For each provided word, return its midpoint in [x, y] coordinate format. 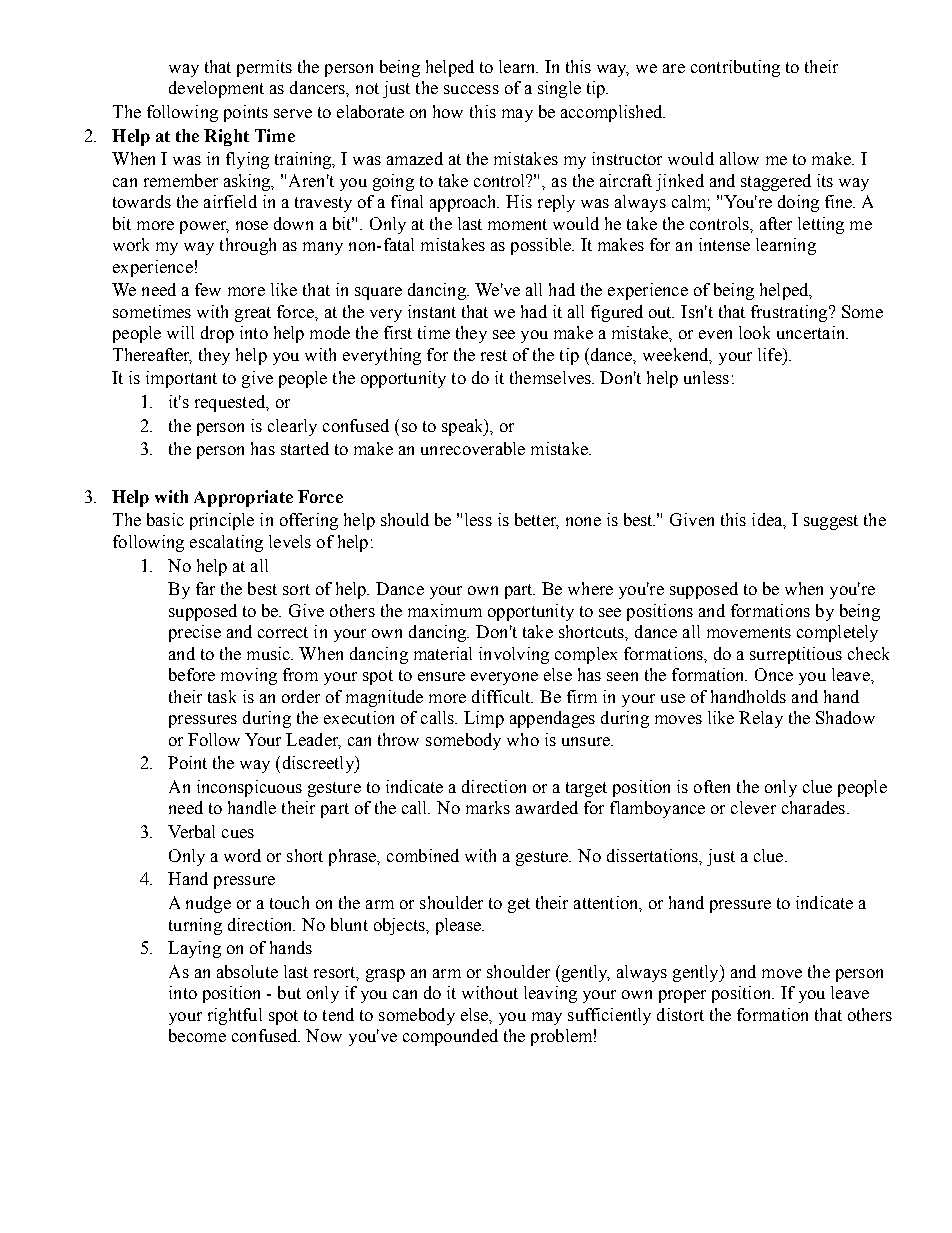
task [222, 696]
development [216, 89]
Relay [761, 719]
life [771, 354]
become [197, 1035]
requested [231, 403]
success [471, 89]
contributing [735, 68]
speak [464, 427]
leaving [550, 994]
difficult [502, 696]
